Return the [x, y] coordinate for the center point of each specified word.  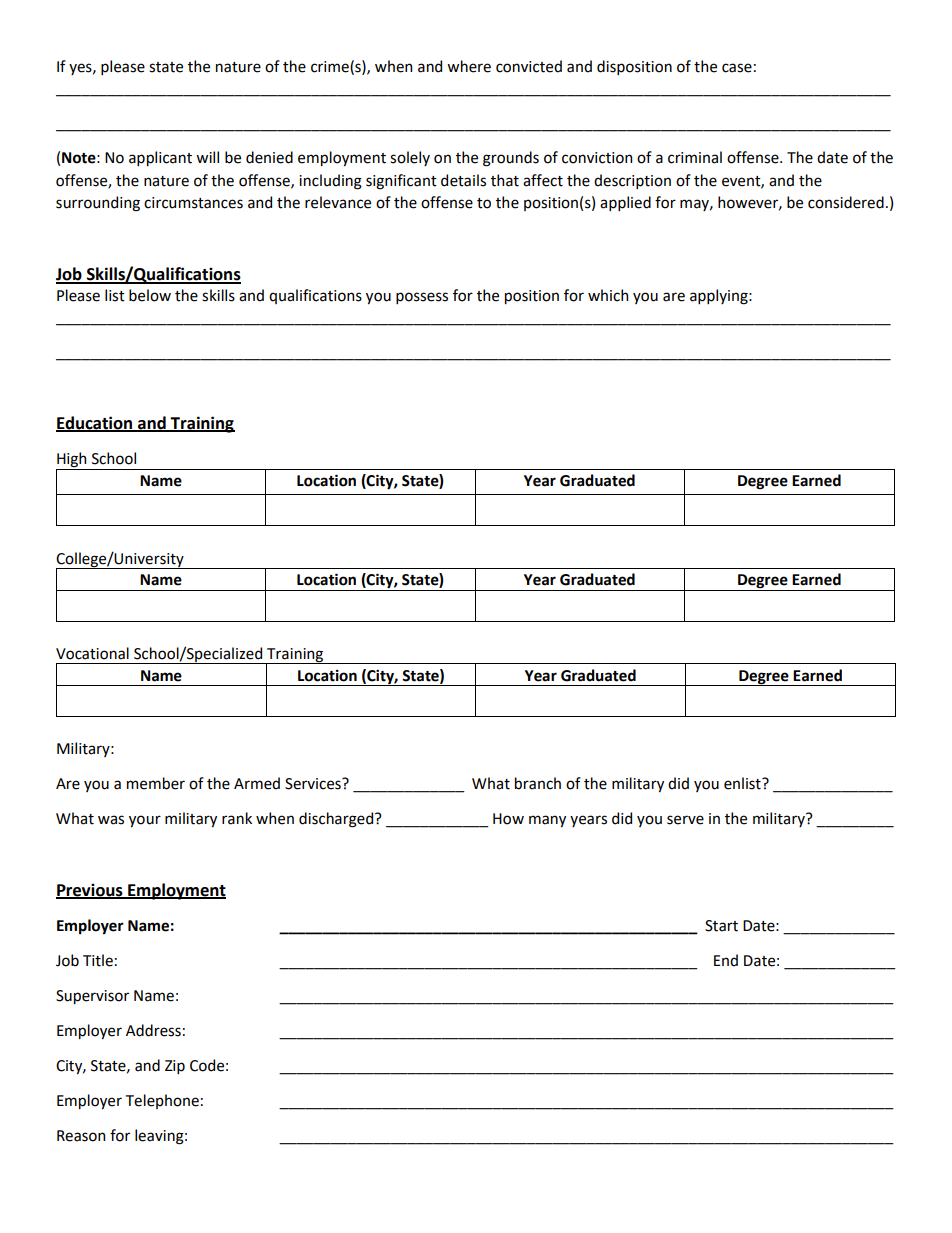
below [150, 295]
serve [685, 820]
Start [721, 926]
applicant [160, 158]
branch [538, 783]
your [145, 821]
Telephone [162, 1101]
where [469, 66]
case [737, 68]
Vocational [92, 653]
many [547, 821]
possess [422, 298]
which [608, 295]
